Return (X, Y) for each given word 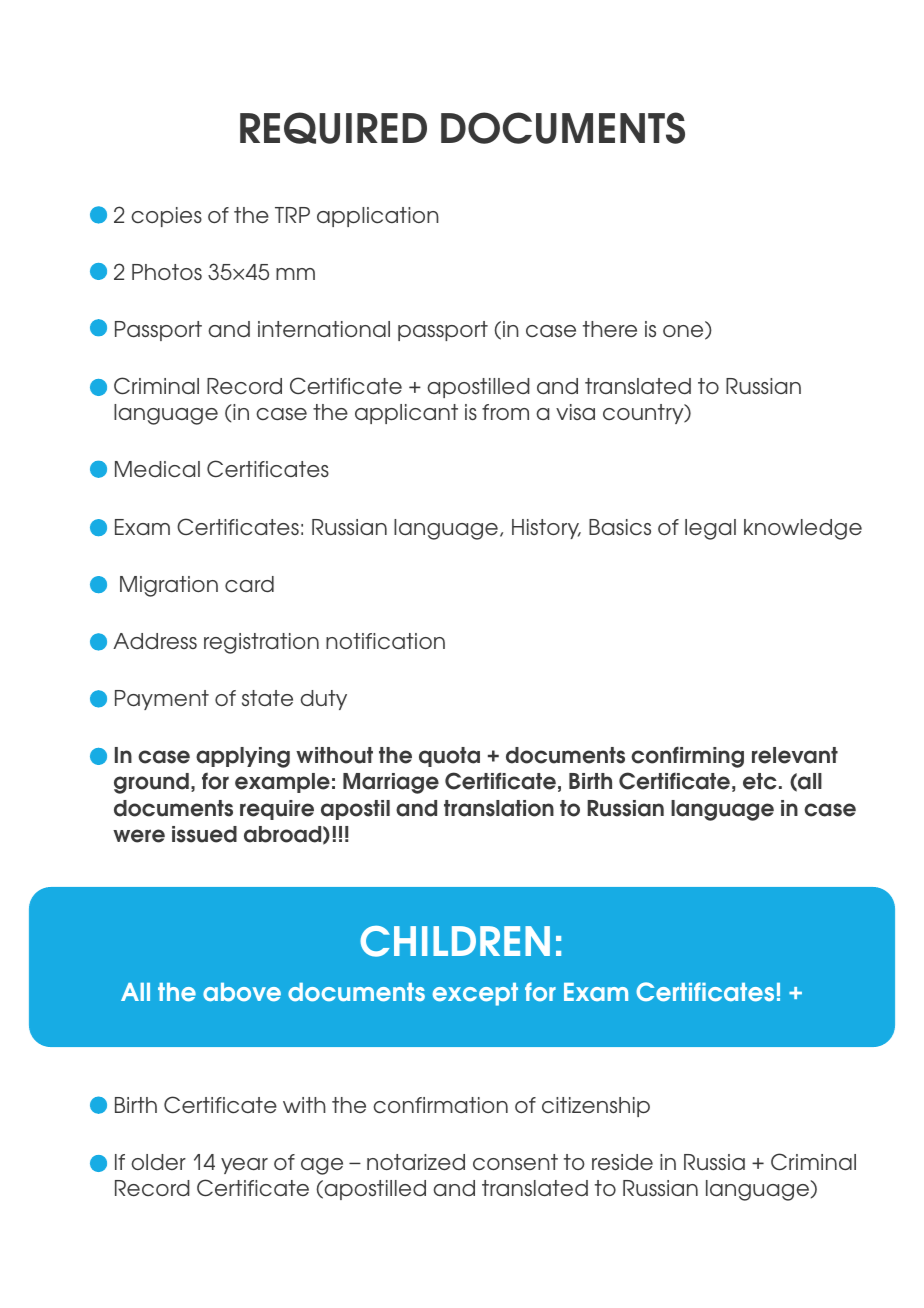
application (378, 217)
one (684, 332)
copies (166, 217)
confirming (687, 757)
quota (449, 757)
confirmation (440, 1105)
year (244, 1166)
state (267, 698)
